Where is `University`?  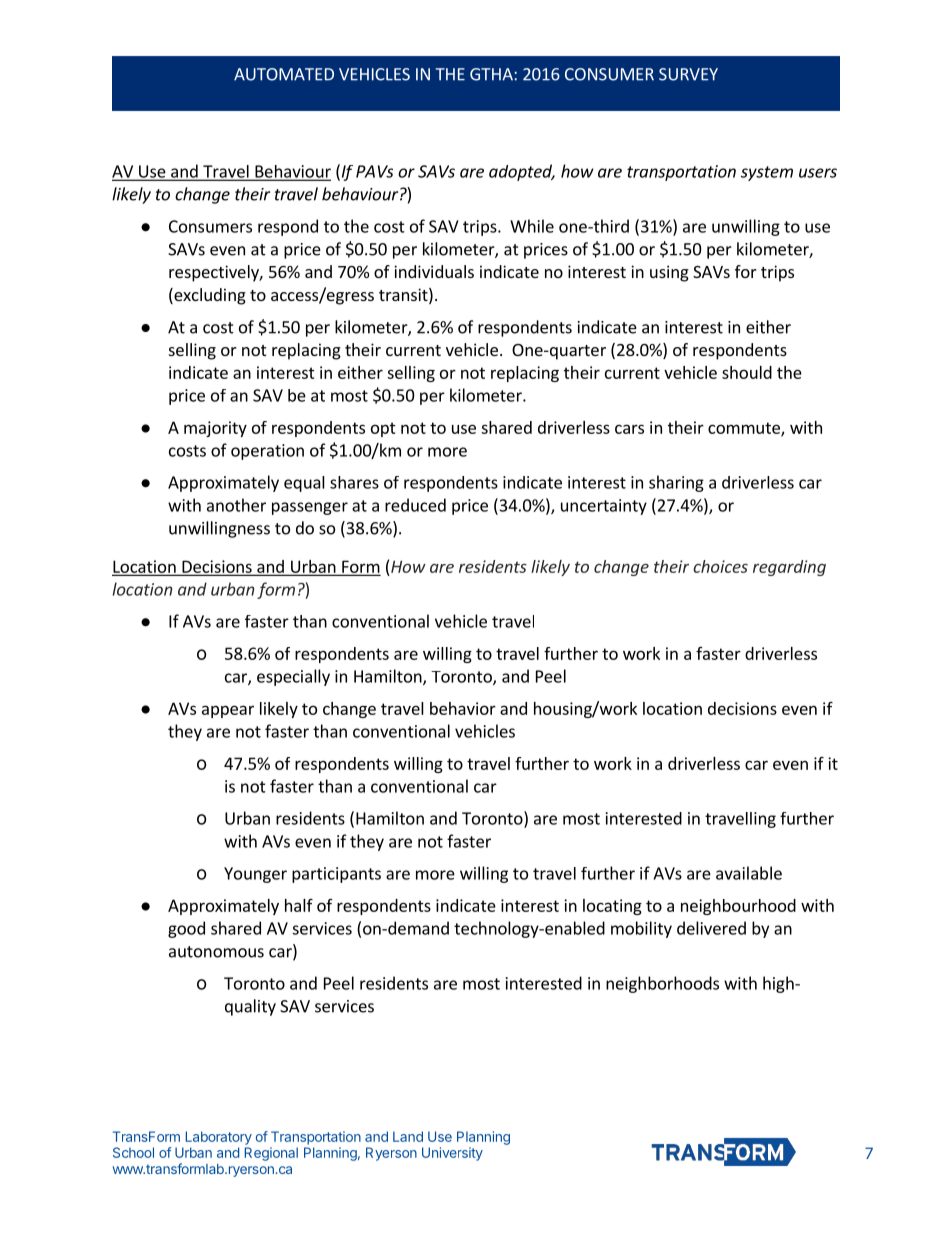 University is located at coordinates (452, 1154).
